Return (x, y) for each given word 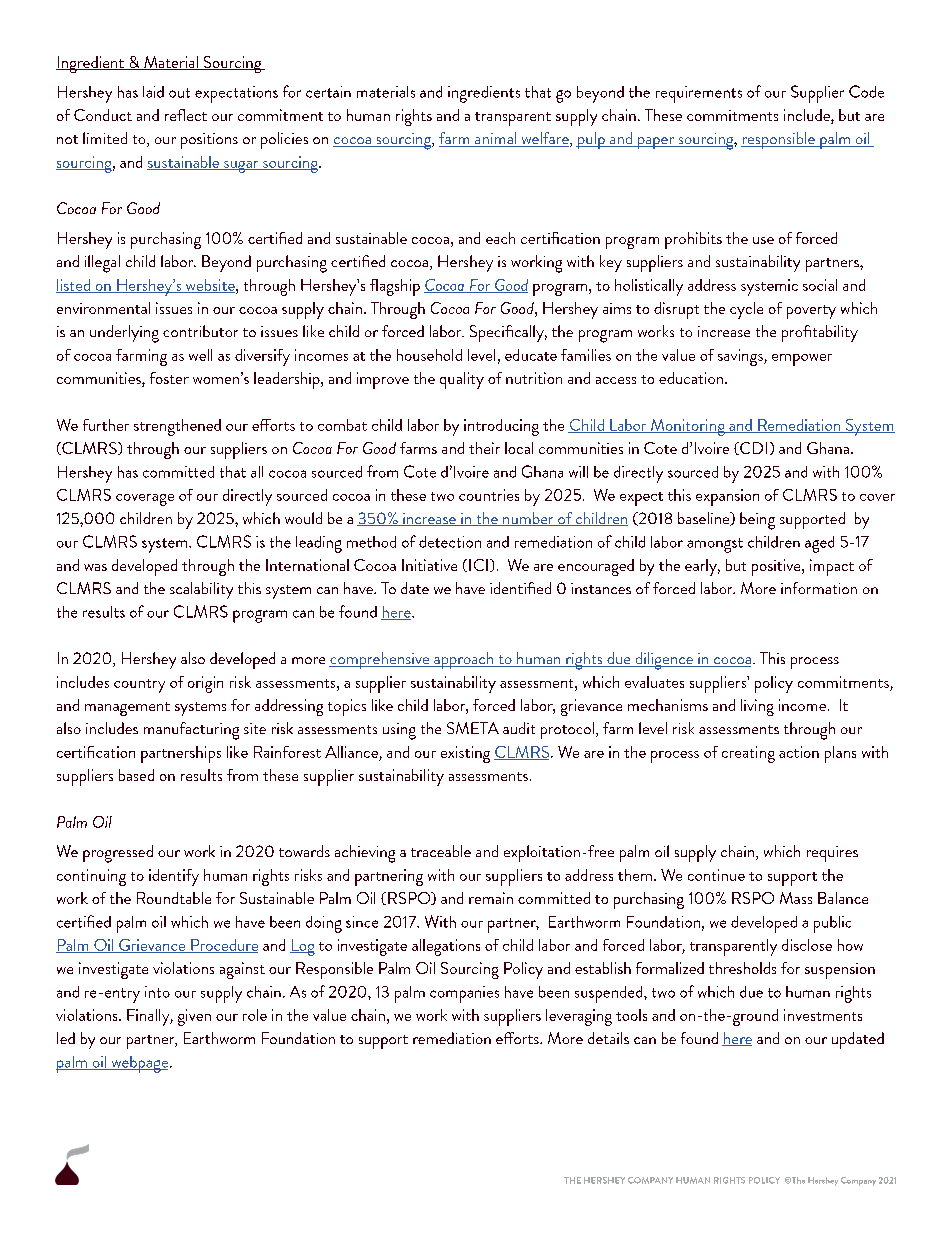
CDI (752, 448)
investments (823, 1015)
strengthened (177, 427)
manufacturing (191, 731)
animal (496, 139)
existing (465, 754)
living (757, 707)
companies (464, 994)
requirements (699, 94)
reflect (186, 115)
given (194, 1017)
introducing (501, 427)
